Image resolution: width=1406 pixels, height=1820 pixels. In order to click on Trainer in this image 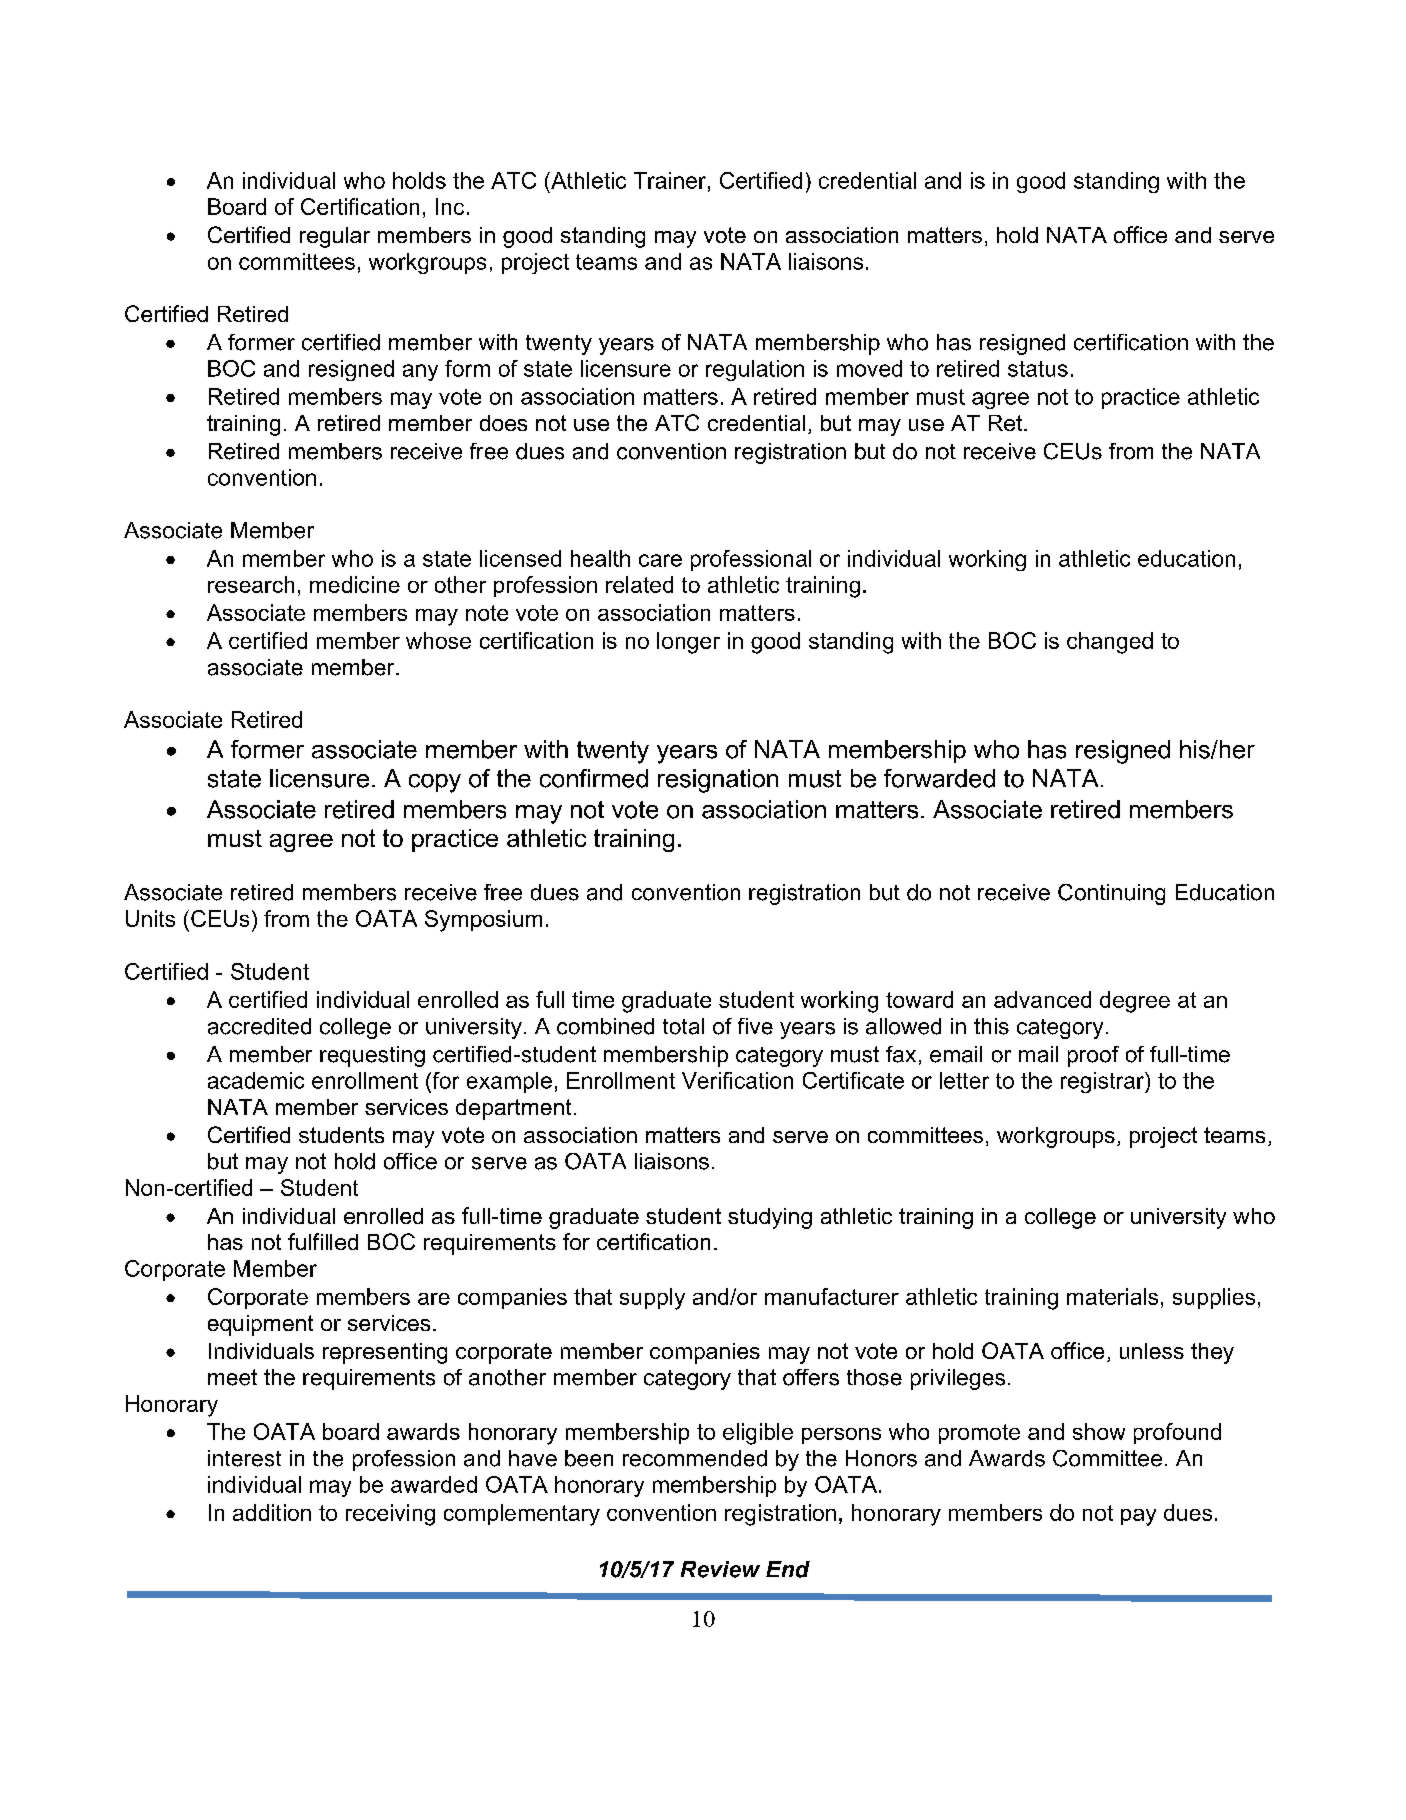, I will do `click(670, 180)`.
